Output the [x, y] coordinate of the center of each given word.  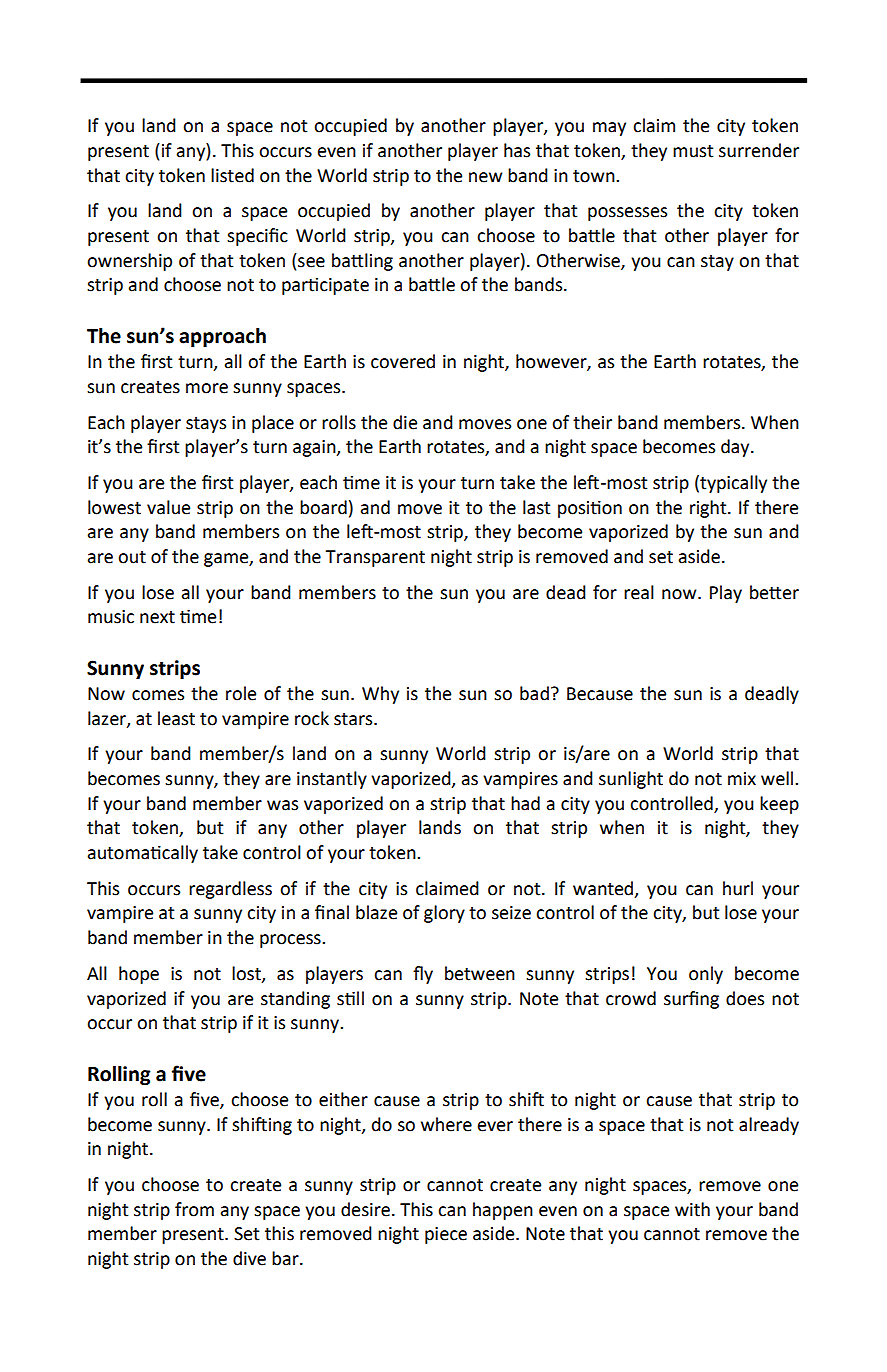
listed [232, 175]
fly [423, 975]
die [405, 422]
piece [446, 1235]
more [207, 388]
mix [742, 778]
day [736, 448]
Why [380, 695]
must [693, 151]
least [176, 718]
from [194, 1209]
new [485, 177]
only [706, 975]
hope [139, 975]
